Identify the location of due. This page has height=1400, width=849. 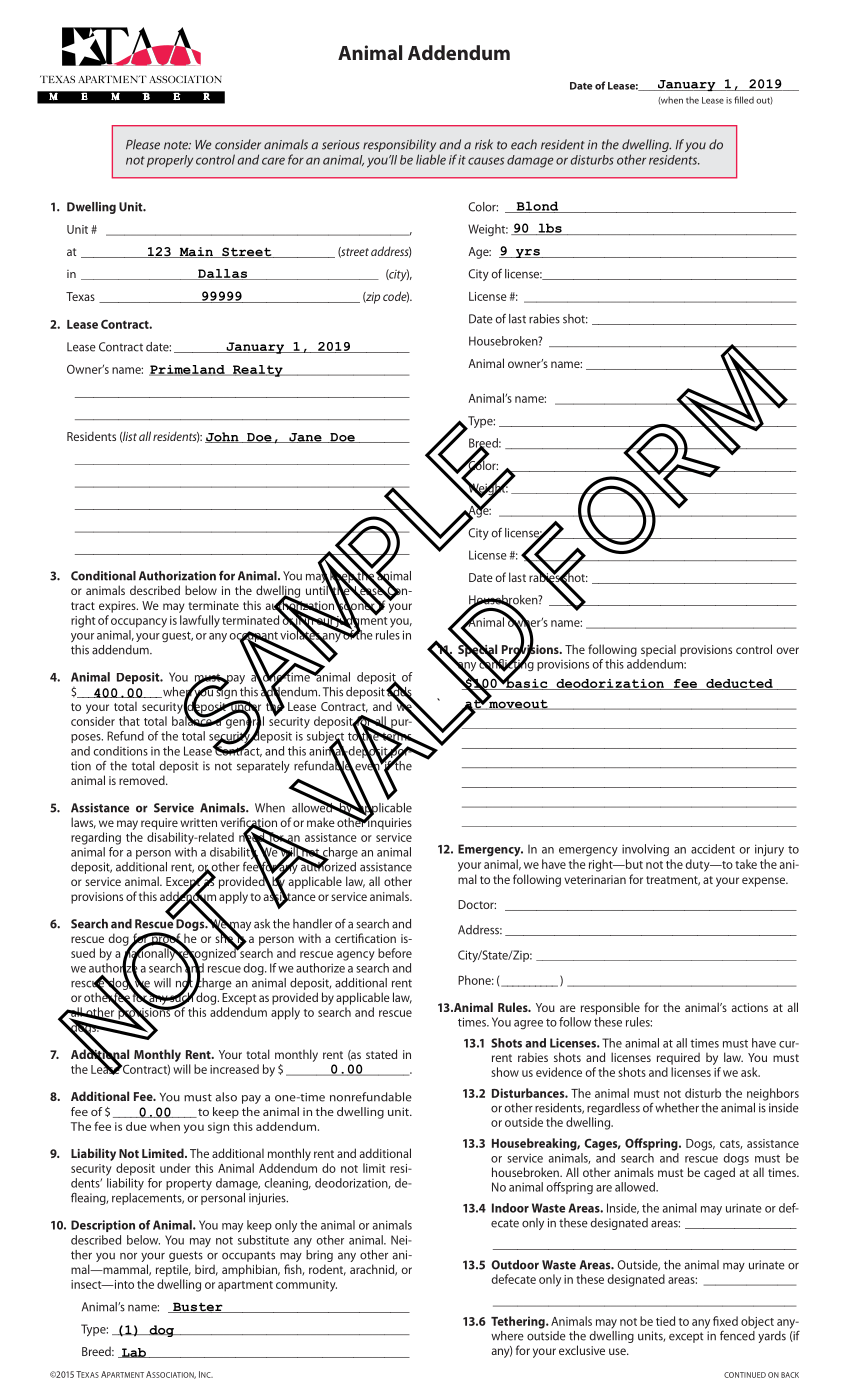
(136, 1126).
